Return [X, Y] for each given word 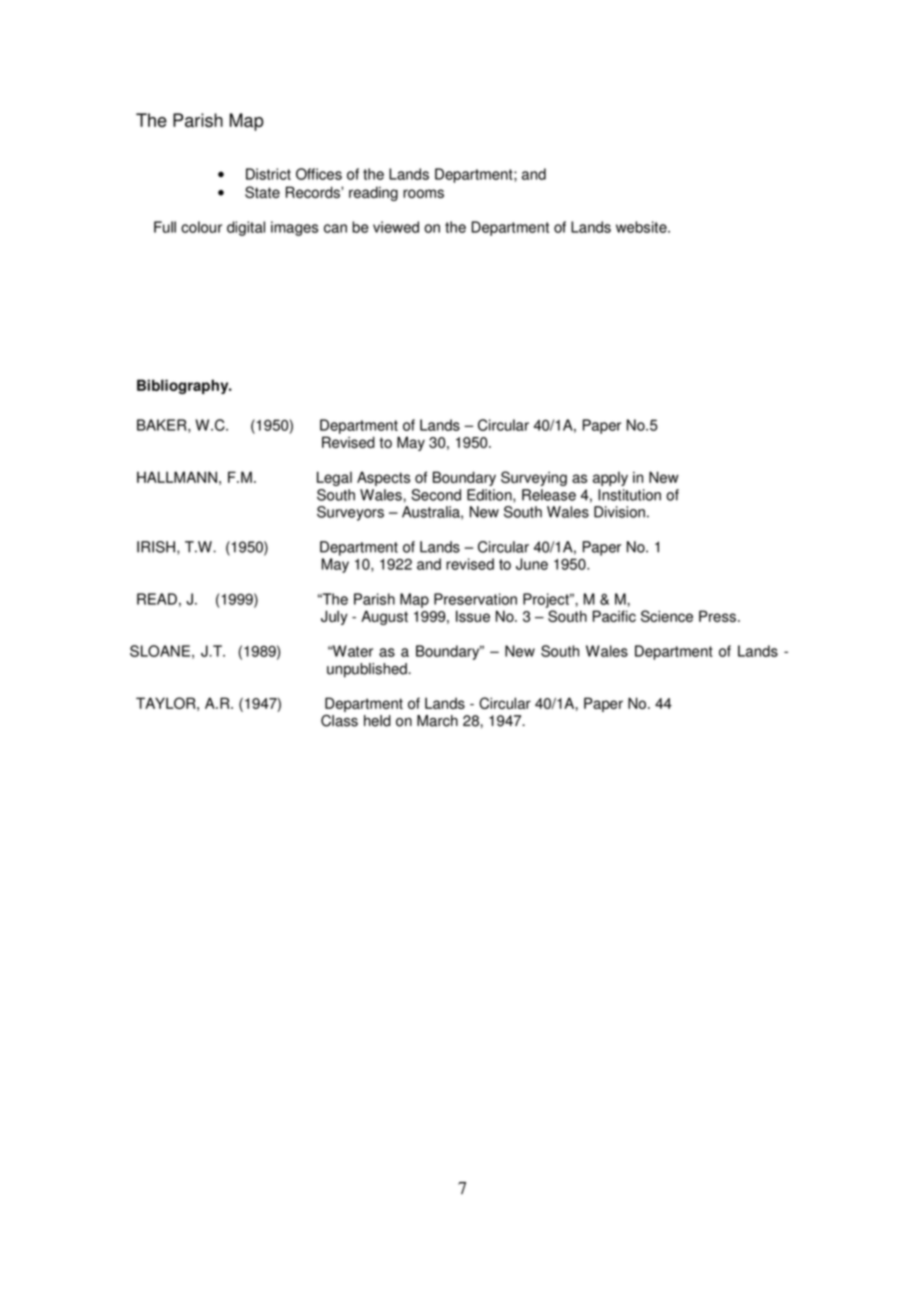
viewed [396, 227]
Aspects [383, 478]
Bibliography [184, 386]
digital [246, 228]
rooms [423, 193]
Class [339, 721]
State [262, 192]
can [335, 228]
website [642, 227]
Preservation [475, 599]
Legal [334, 478]
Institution [629, 495]
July [334, 617]
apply [610, 479]
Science [667, 616]
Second [436, 495]
